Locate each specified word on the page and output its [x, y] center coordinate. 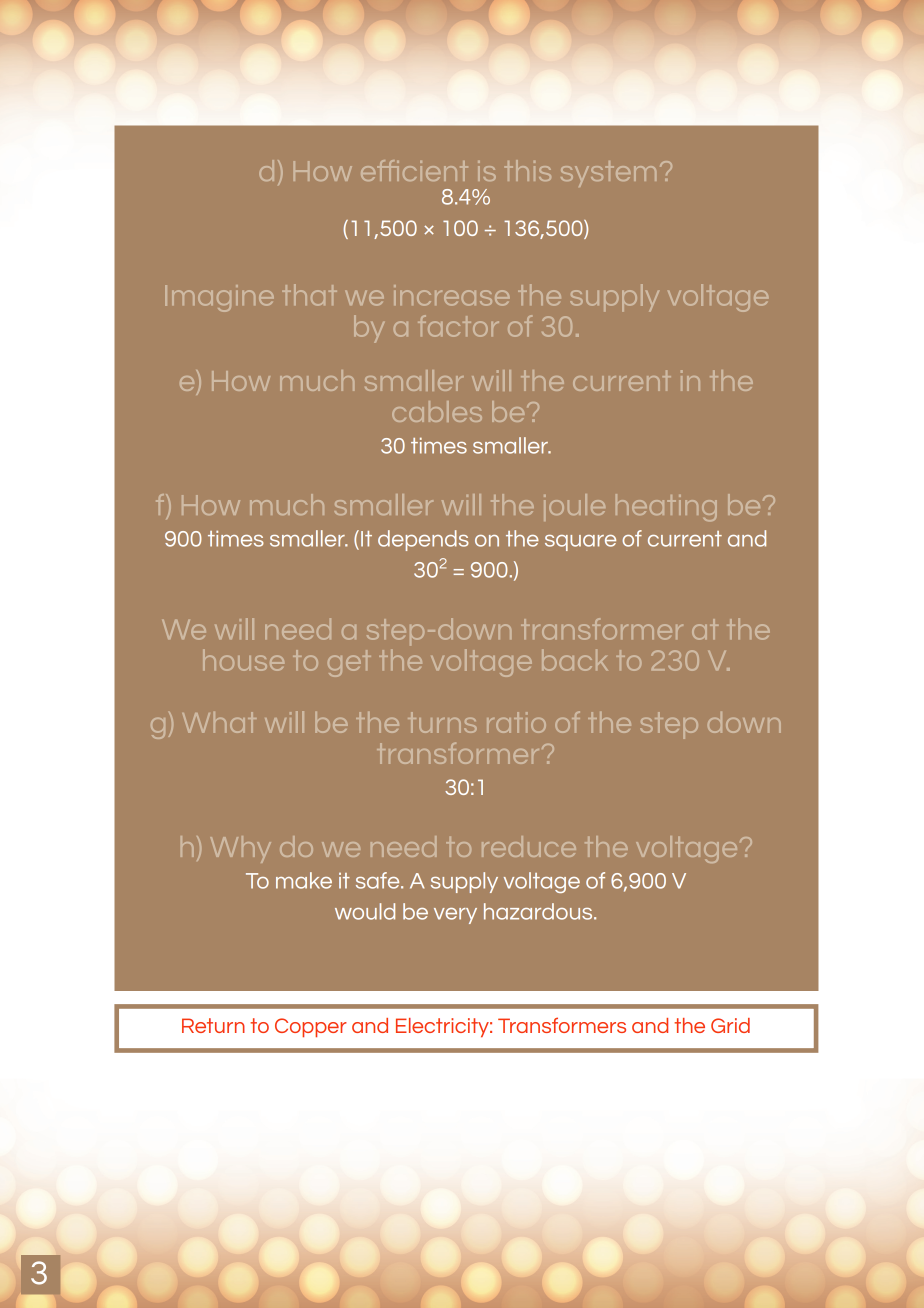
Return [213, 1025]
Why [240, 849]
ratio [516, 722]
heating [666, 507]
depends [423, 540]
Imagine [219, 298]
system [608, 174]
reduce [529, 846]
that [309, 295]
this [528, 170]
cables [437, 411]
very [455, 916]
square [580, 543]
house [243, 660]
